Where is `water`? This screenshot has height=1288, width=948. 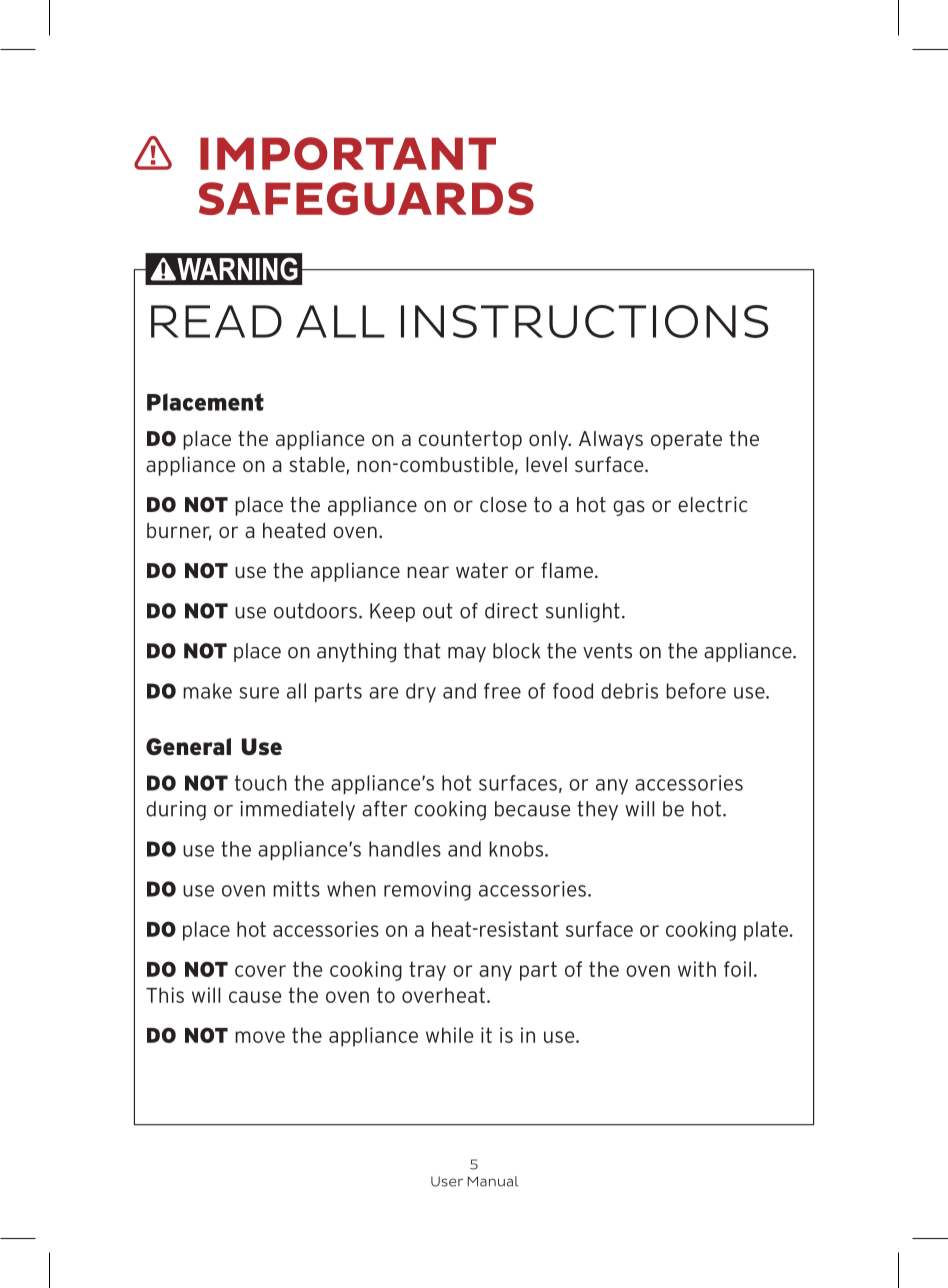 water is located at coordinates (482, 570).
